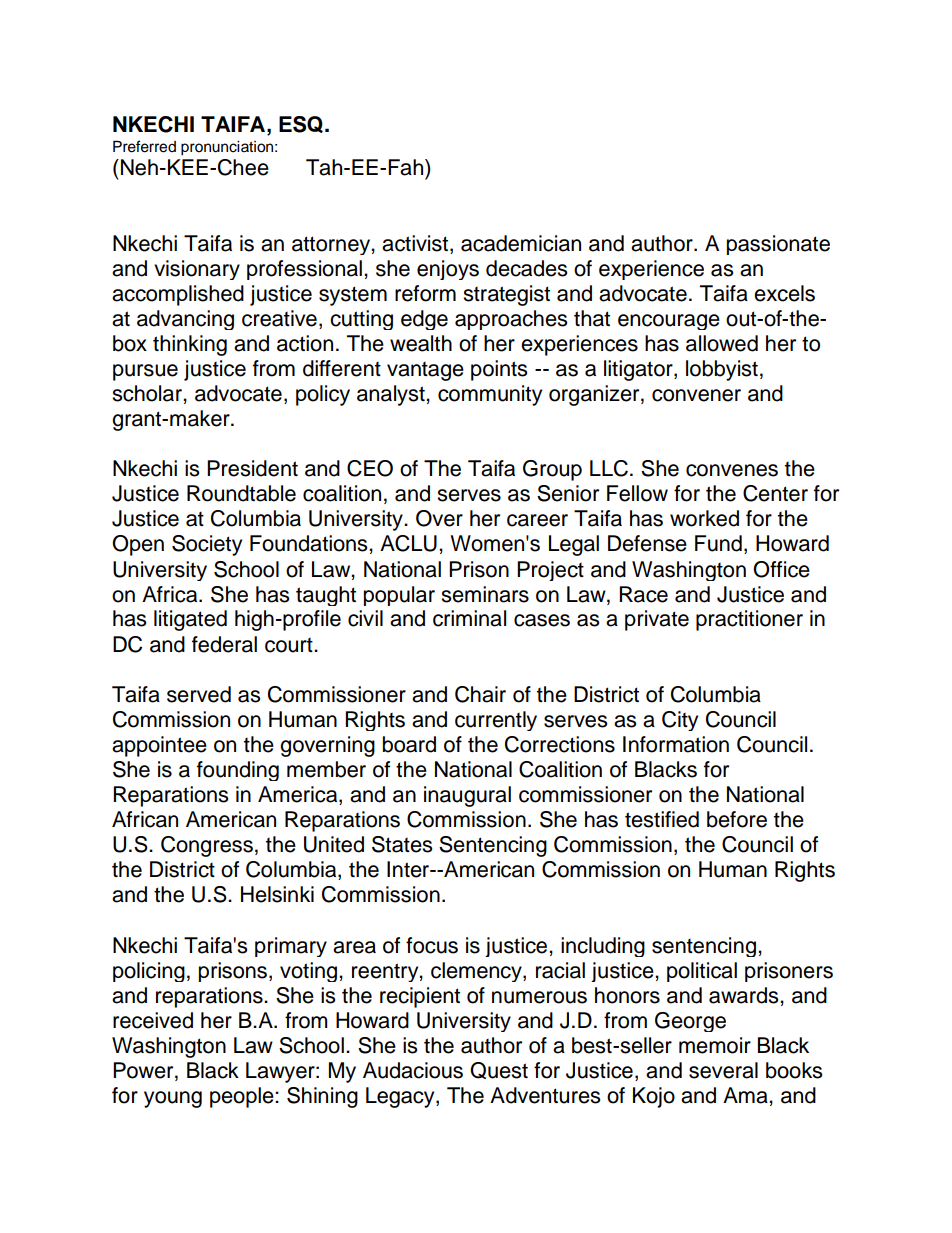 The height and width of the document is (1233, 952). What do you see at coordinates (190, 620) in the document?
I see `litigated` at bounding box center [190, 620].
